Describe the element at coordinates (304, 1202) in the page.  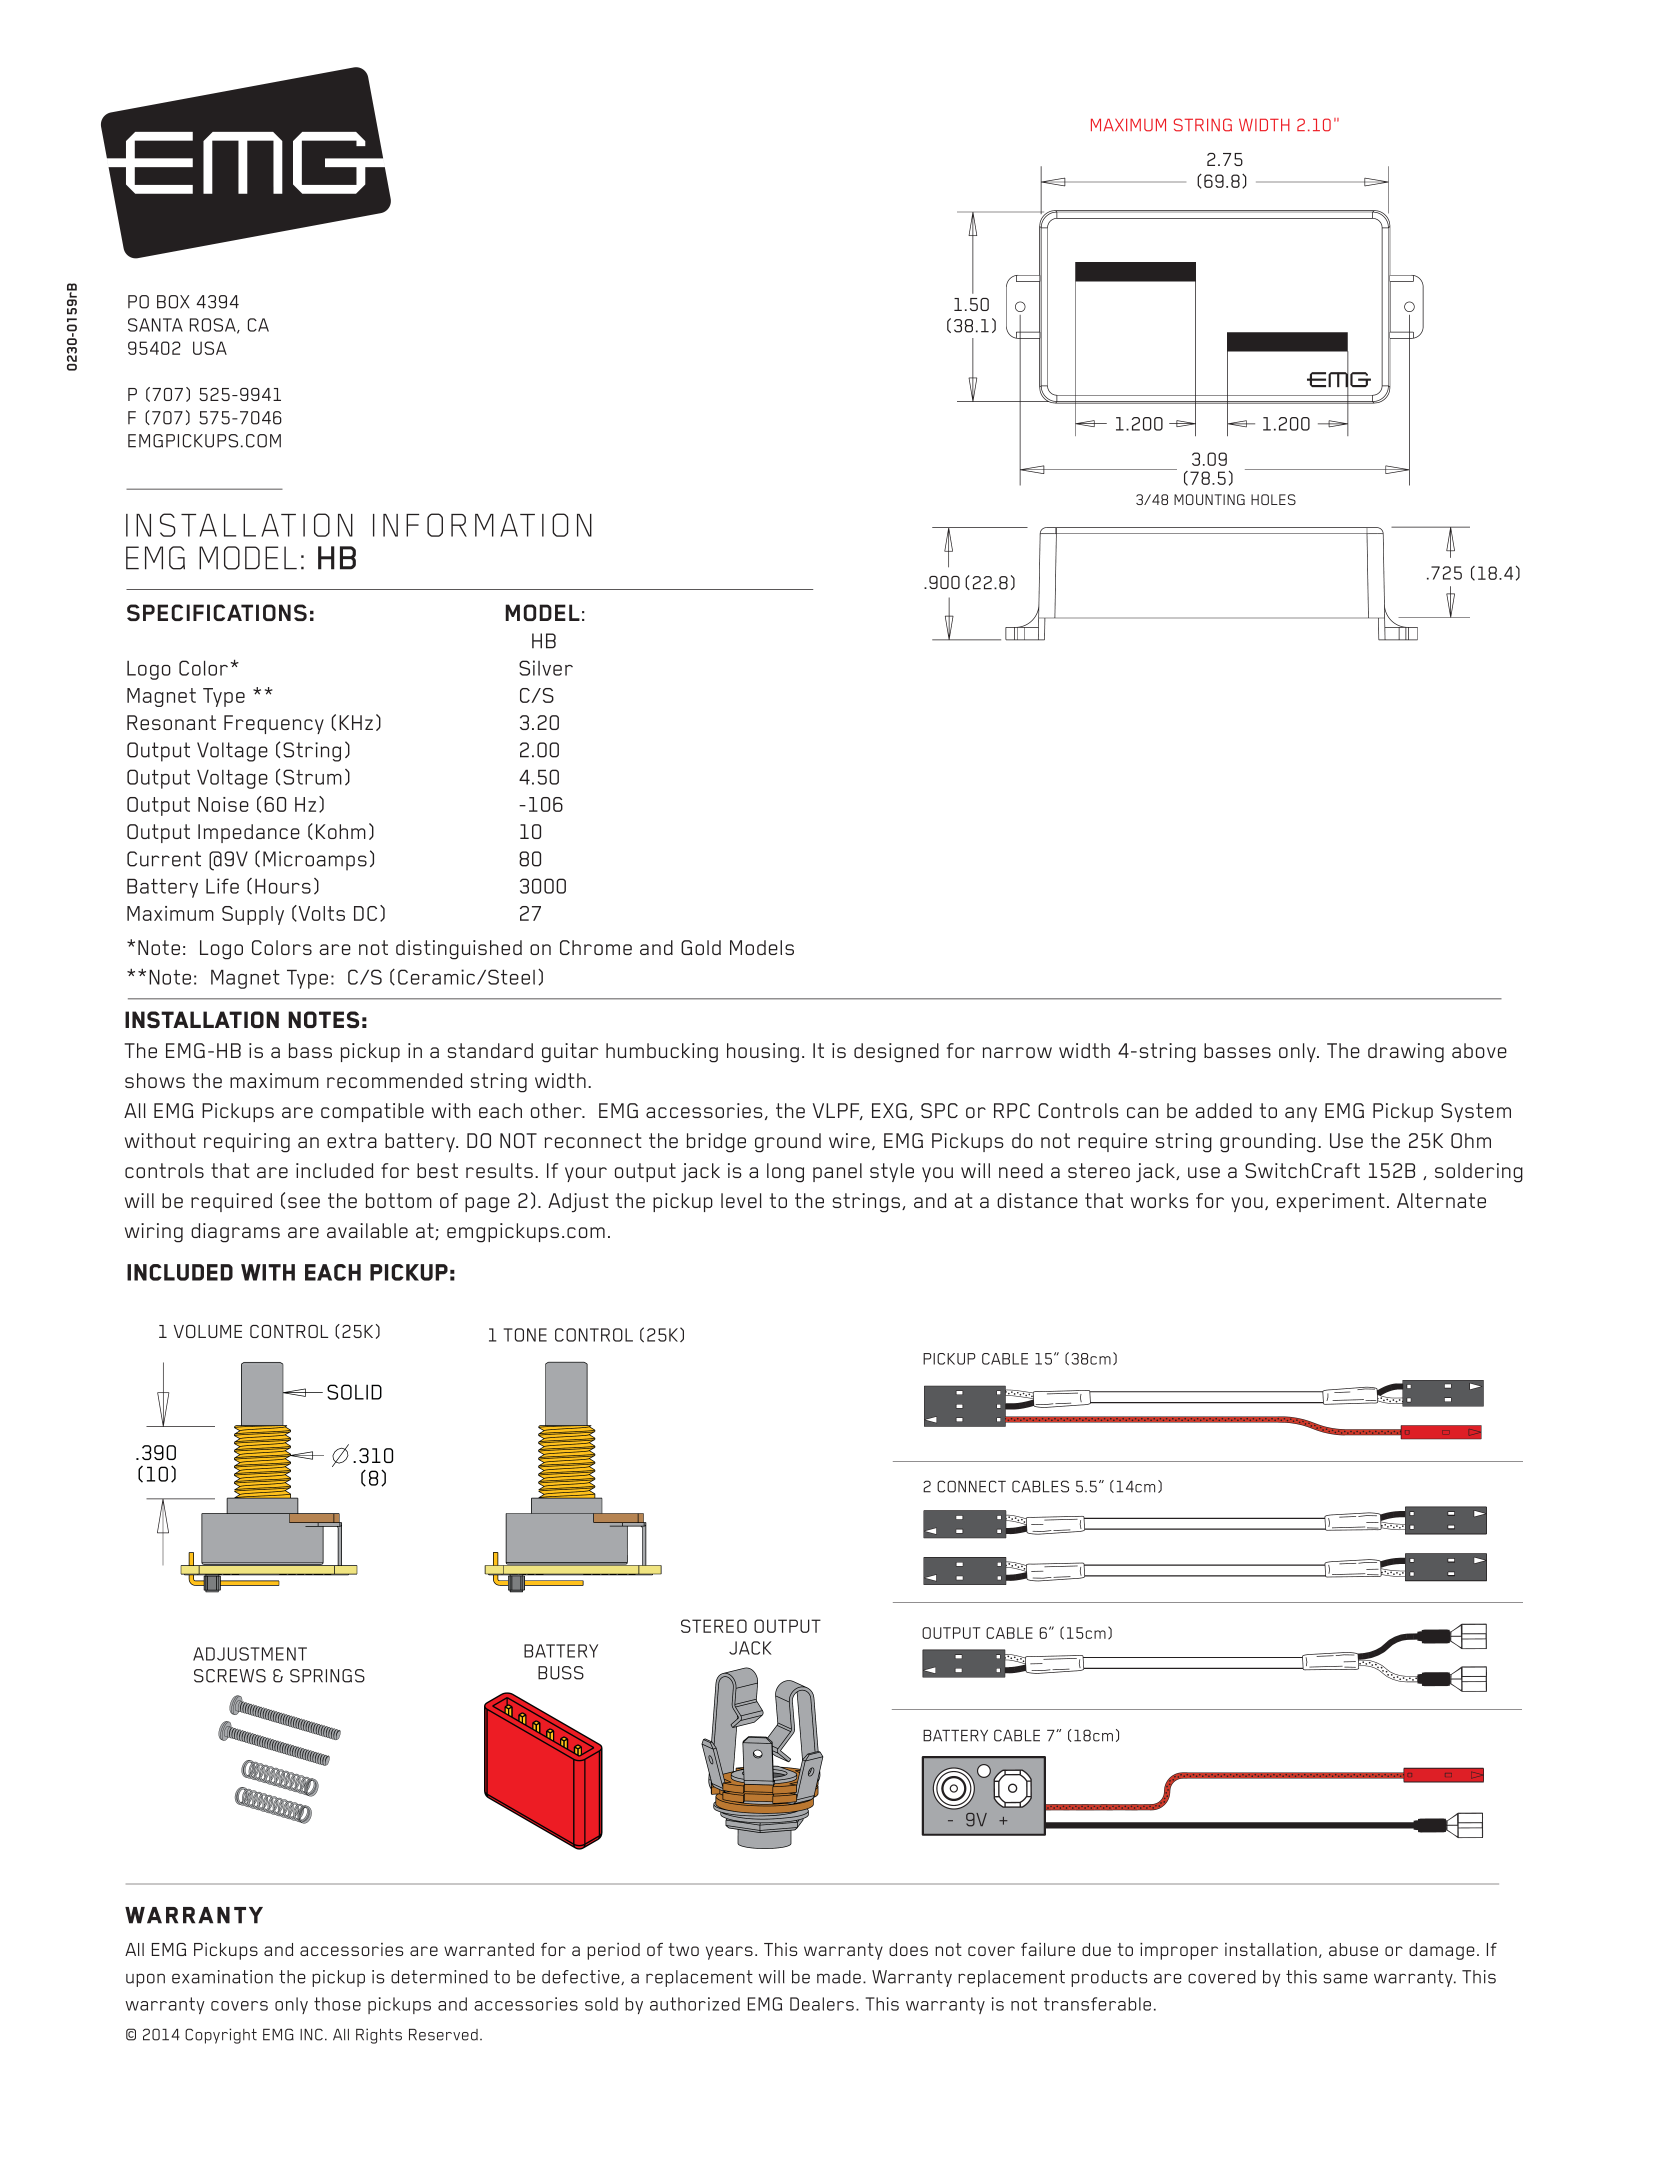
I see `see` at that location.
